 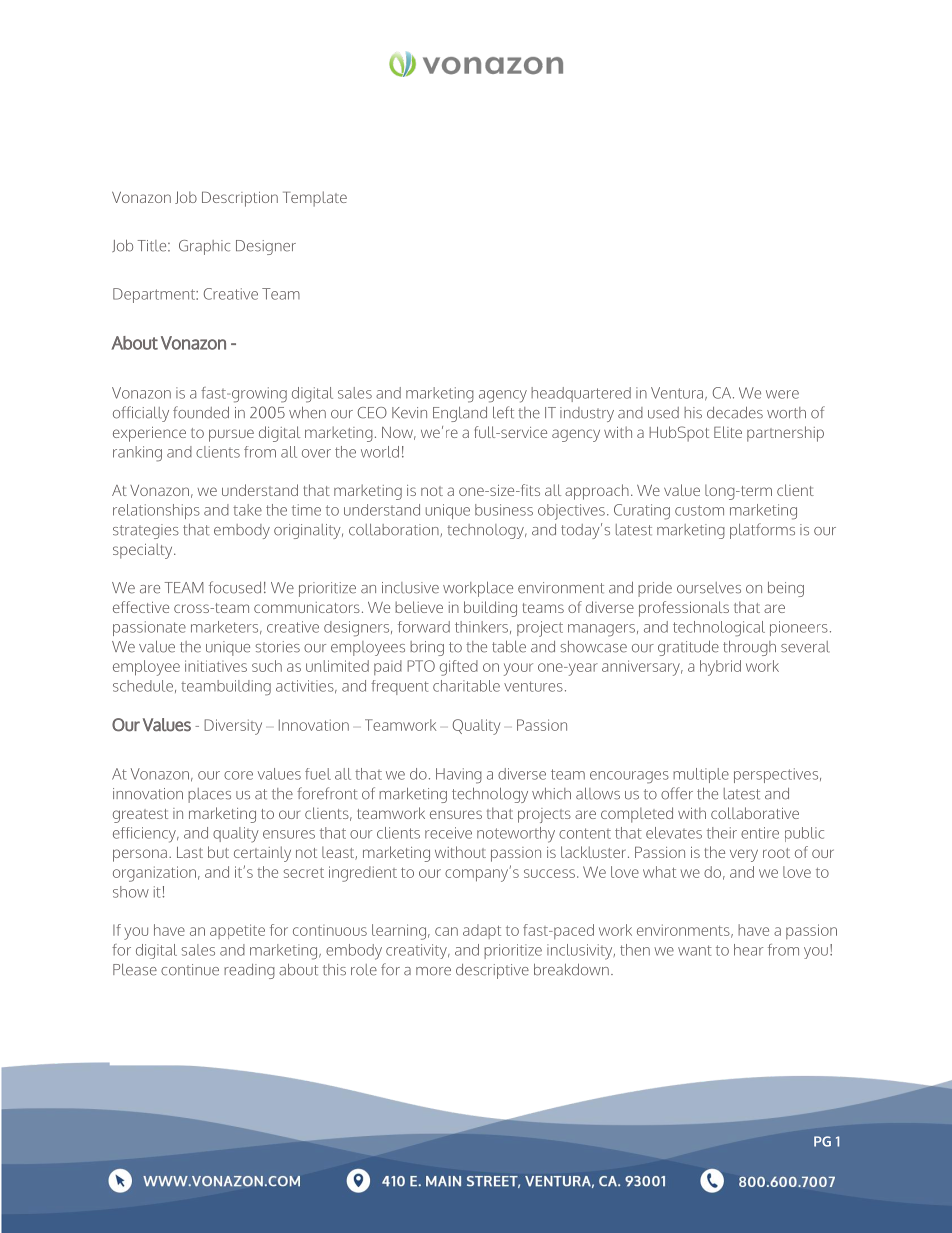 I want to click on Template, so click(x=315, y=199).
